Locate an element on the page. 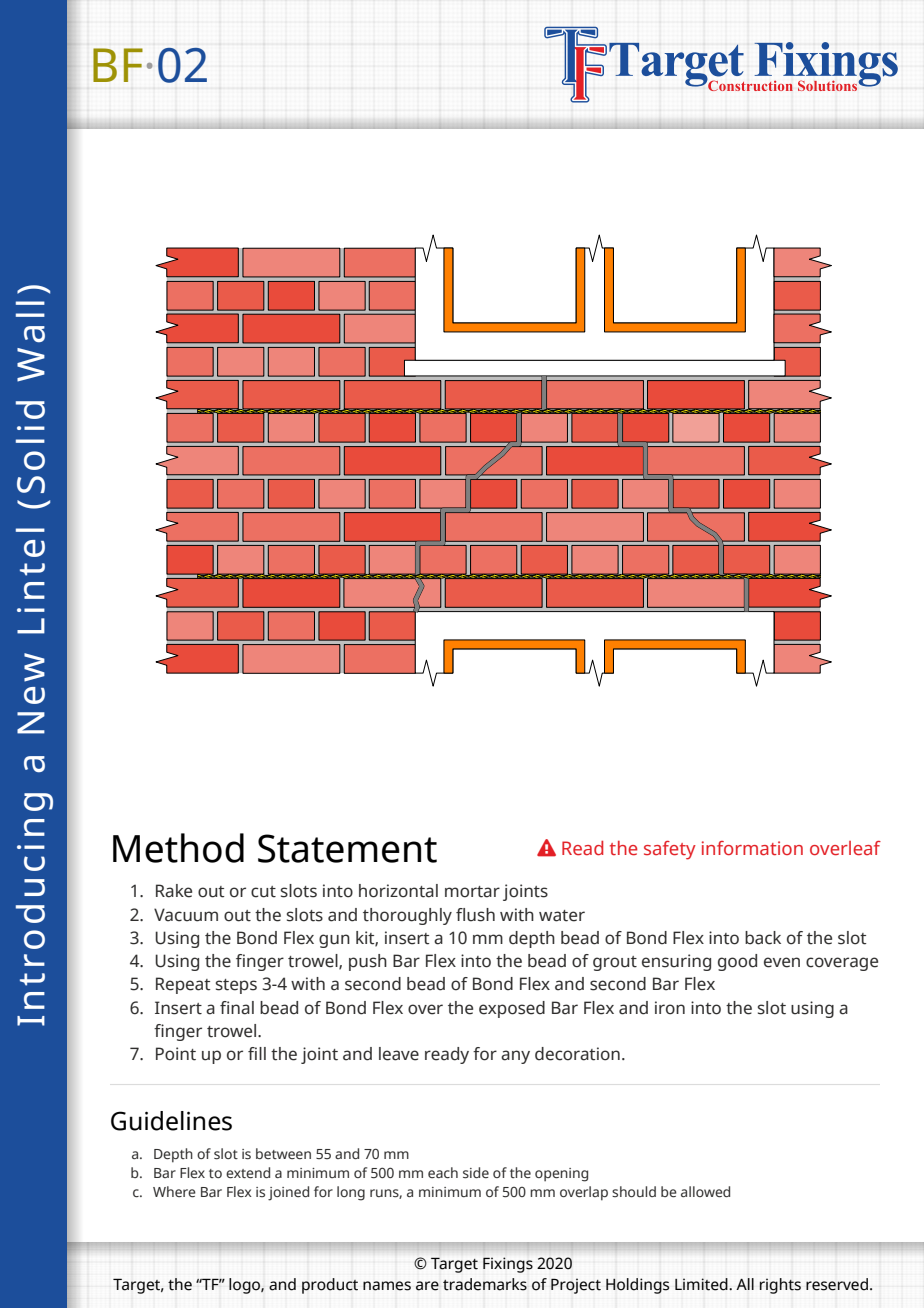  back is located at coordinates (763, 938).
